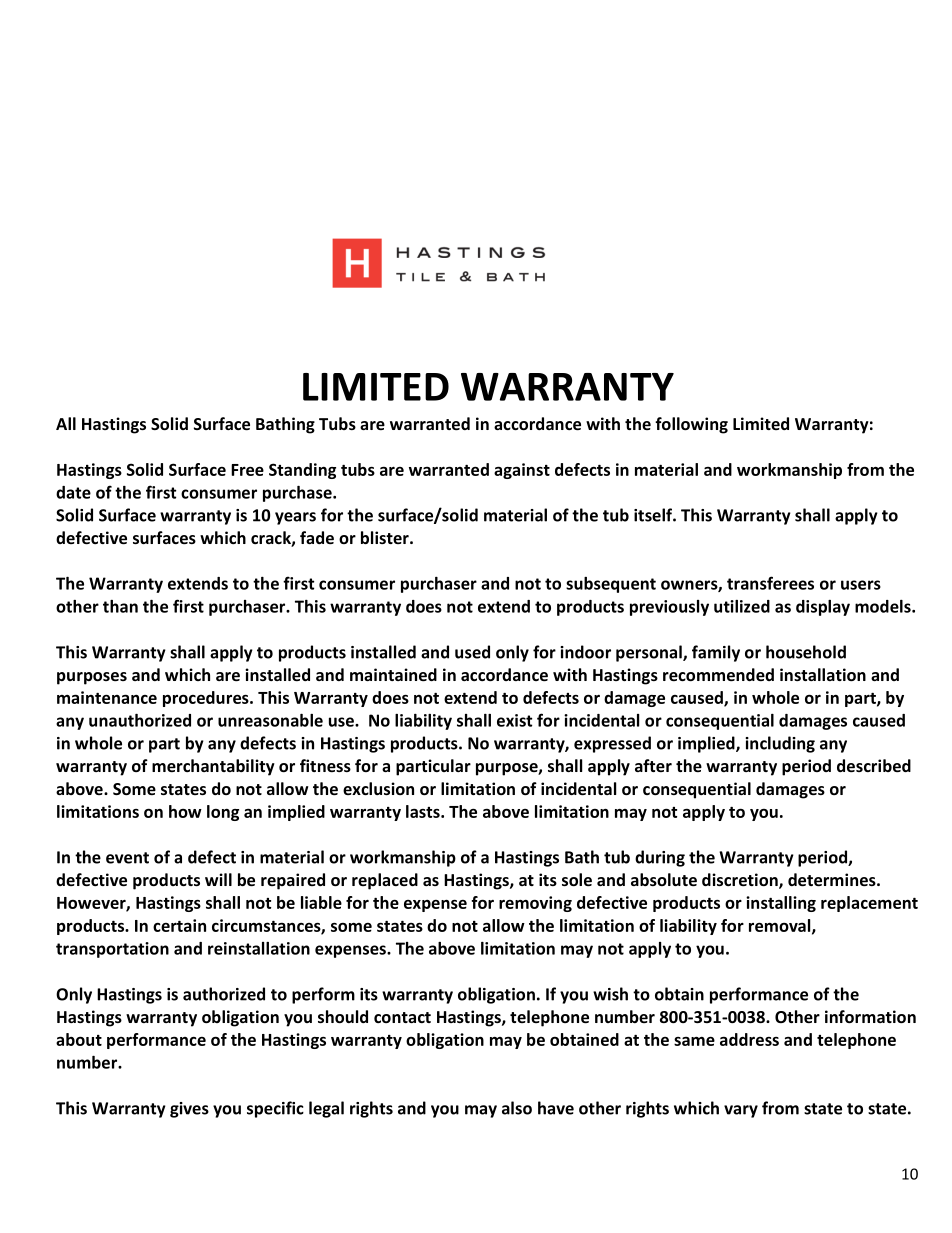 The image size is (952, 1233). I want to click on procedures, so click(207, 699).
